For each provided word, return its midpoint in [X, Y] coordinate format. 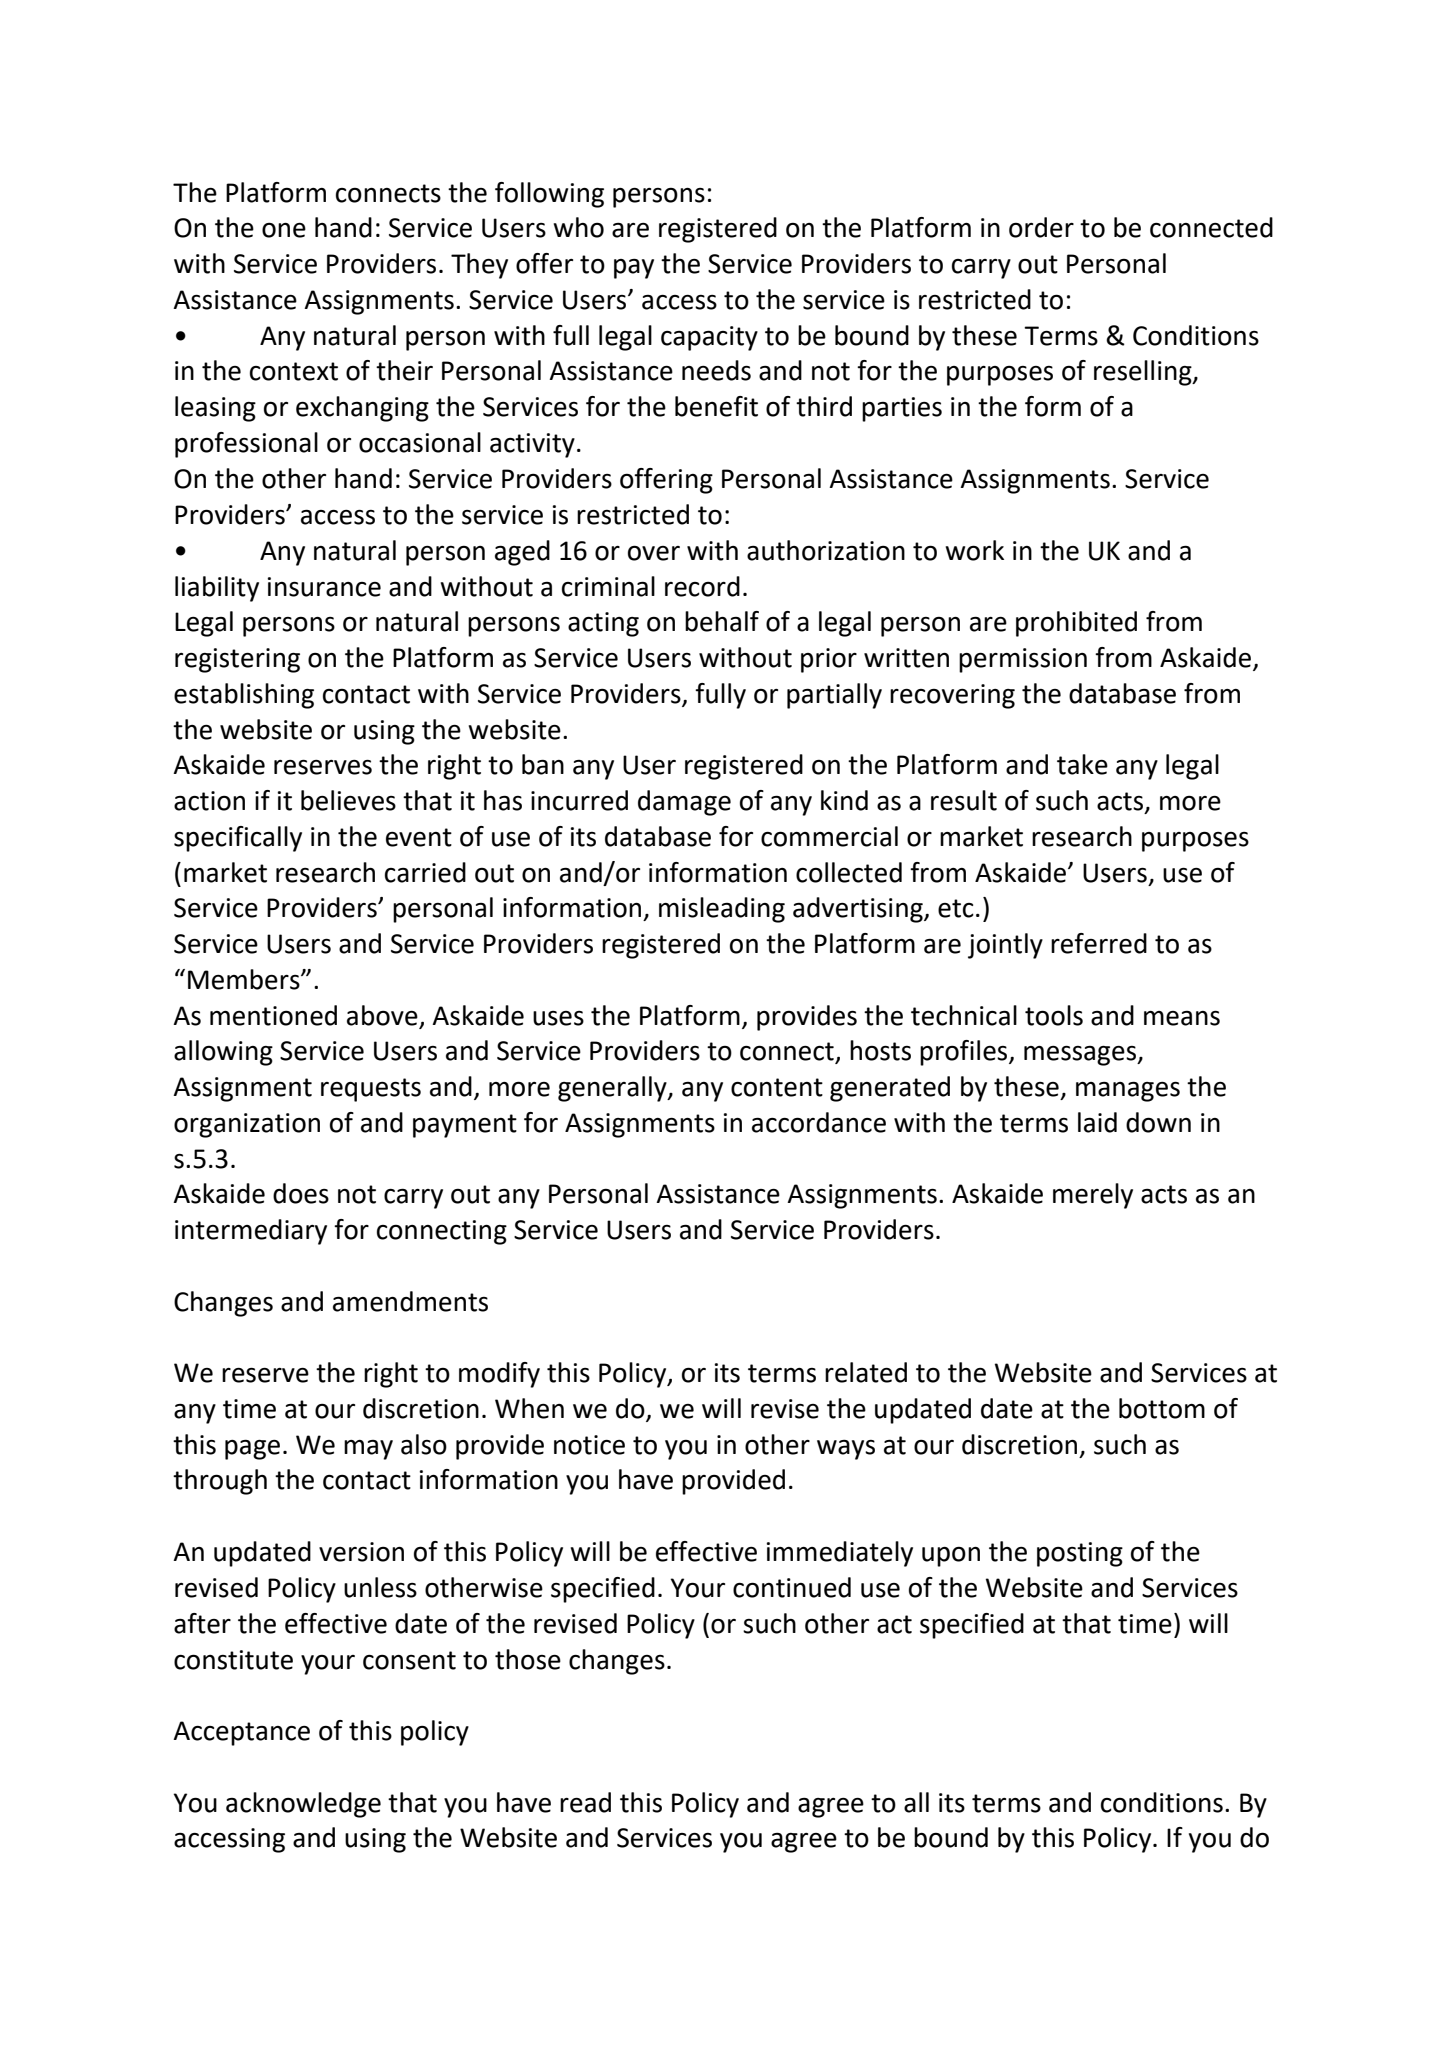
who [578, 227]
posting [1080, 1554]
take [1082, 764]
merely [1093, 1196]
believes [348, 800]
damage [684, 803]
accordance [819, 1122]
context [294, 371]
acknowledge [303, 1805]
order [1041, 227]
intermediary [251, 1232]
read [585, 1802]
